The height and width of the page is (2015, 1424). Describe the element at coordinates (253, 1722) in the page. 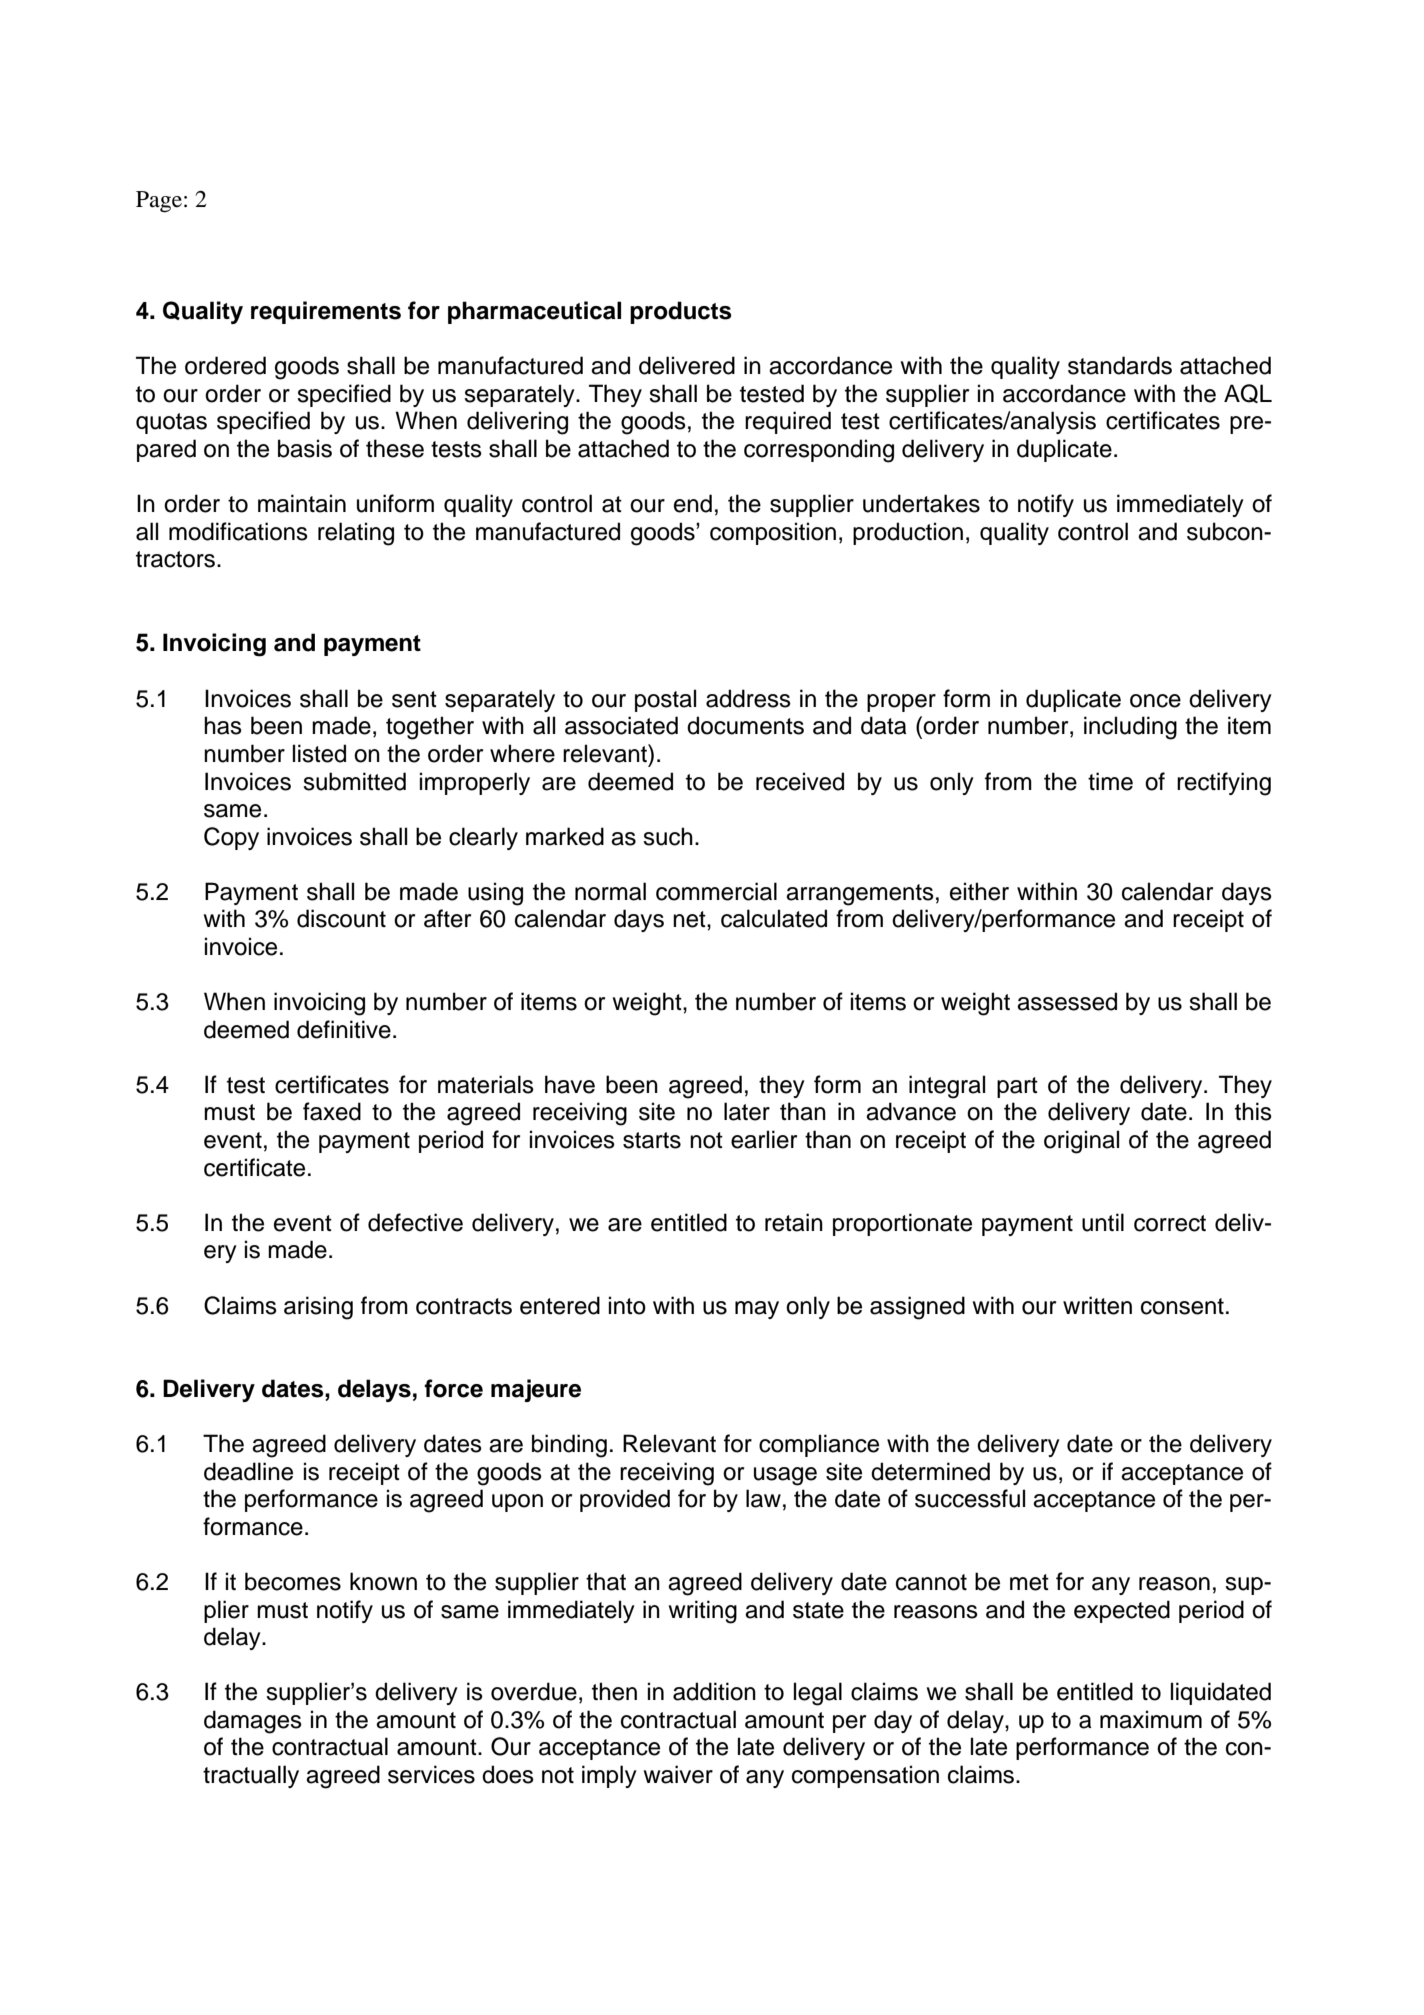

I see `damages` at that location.
